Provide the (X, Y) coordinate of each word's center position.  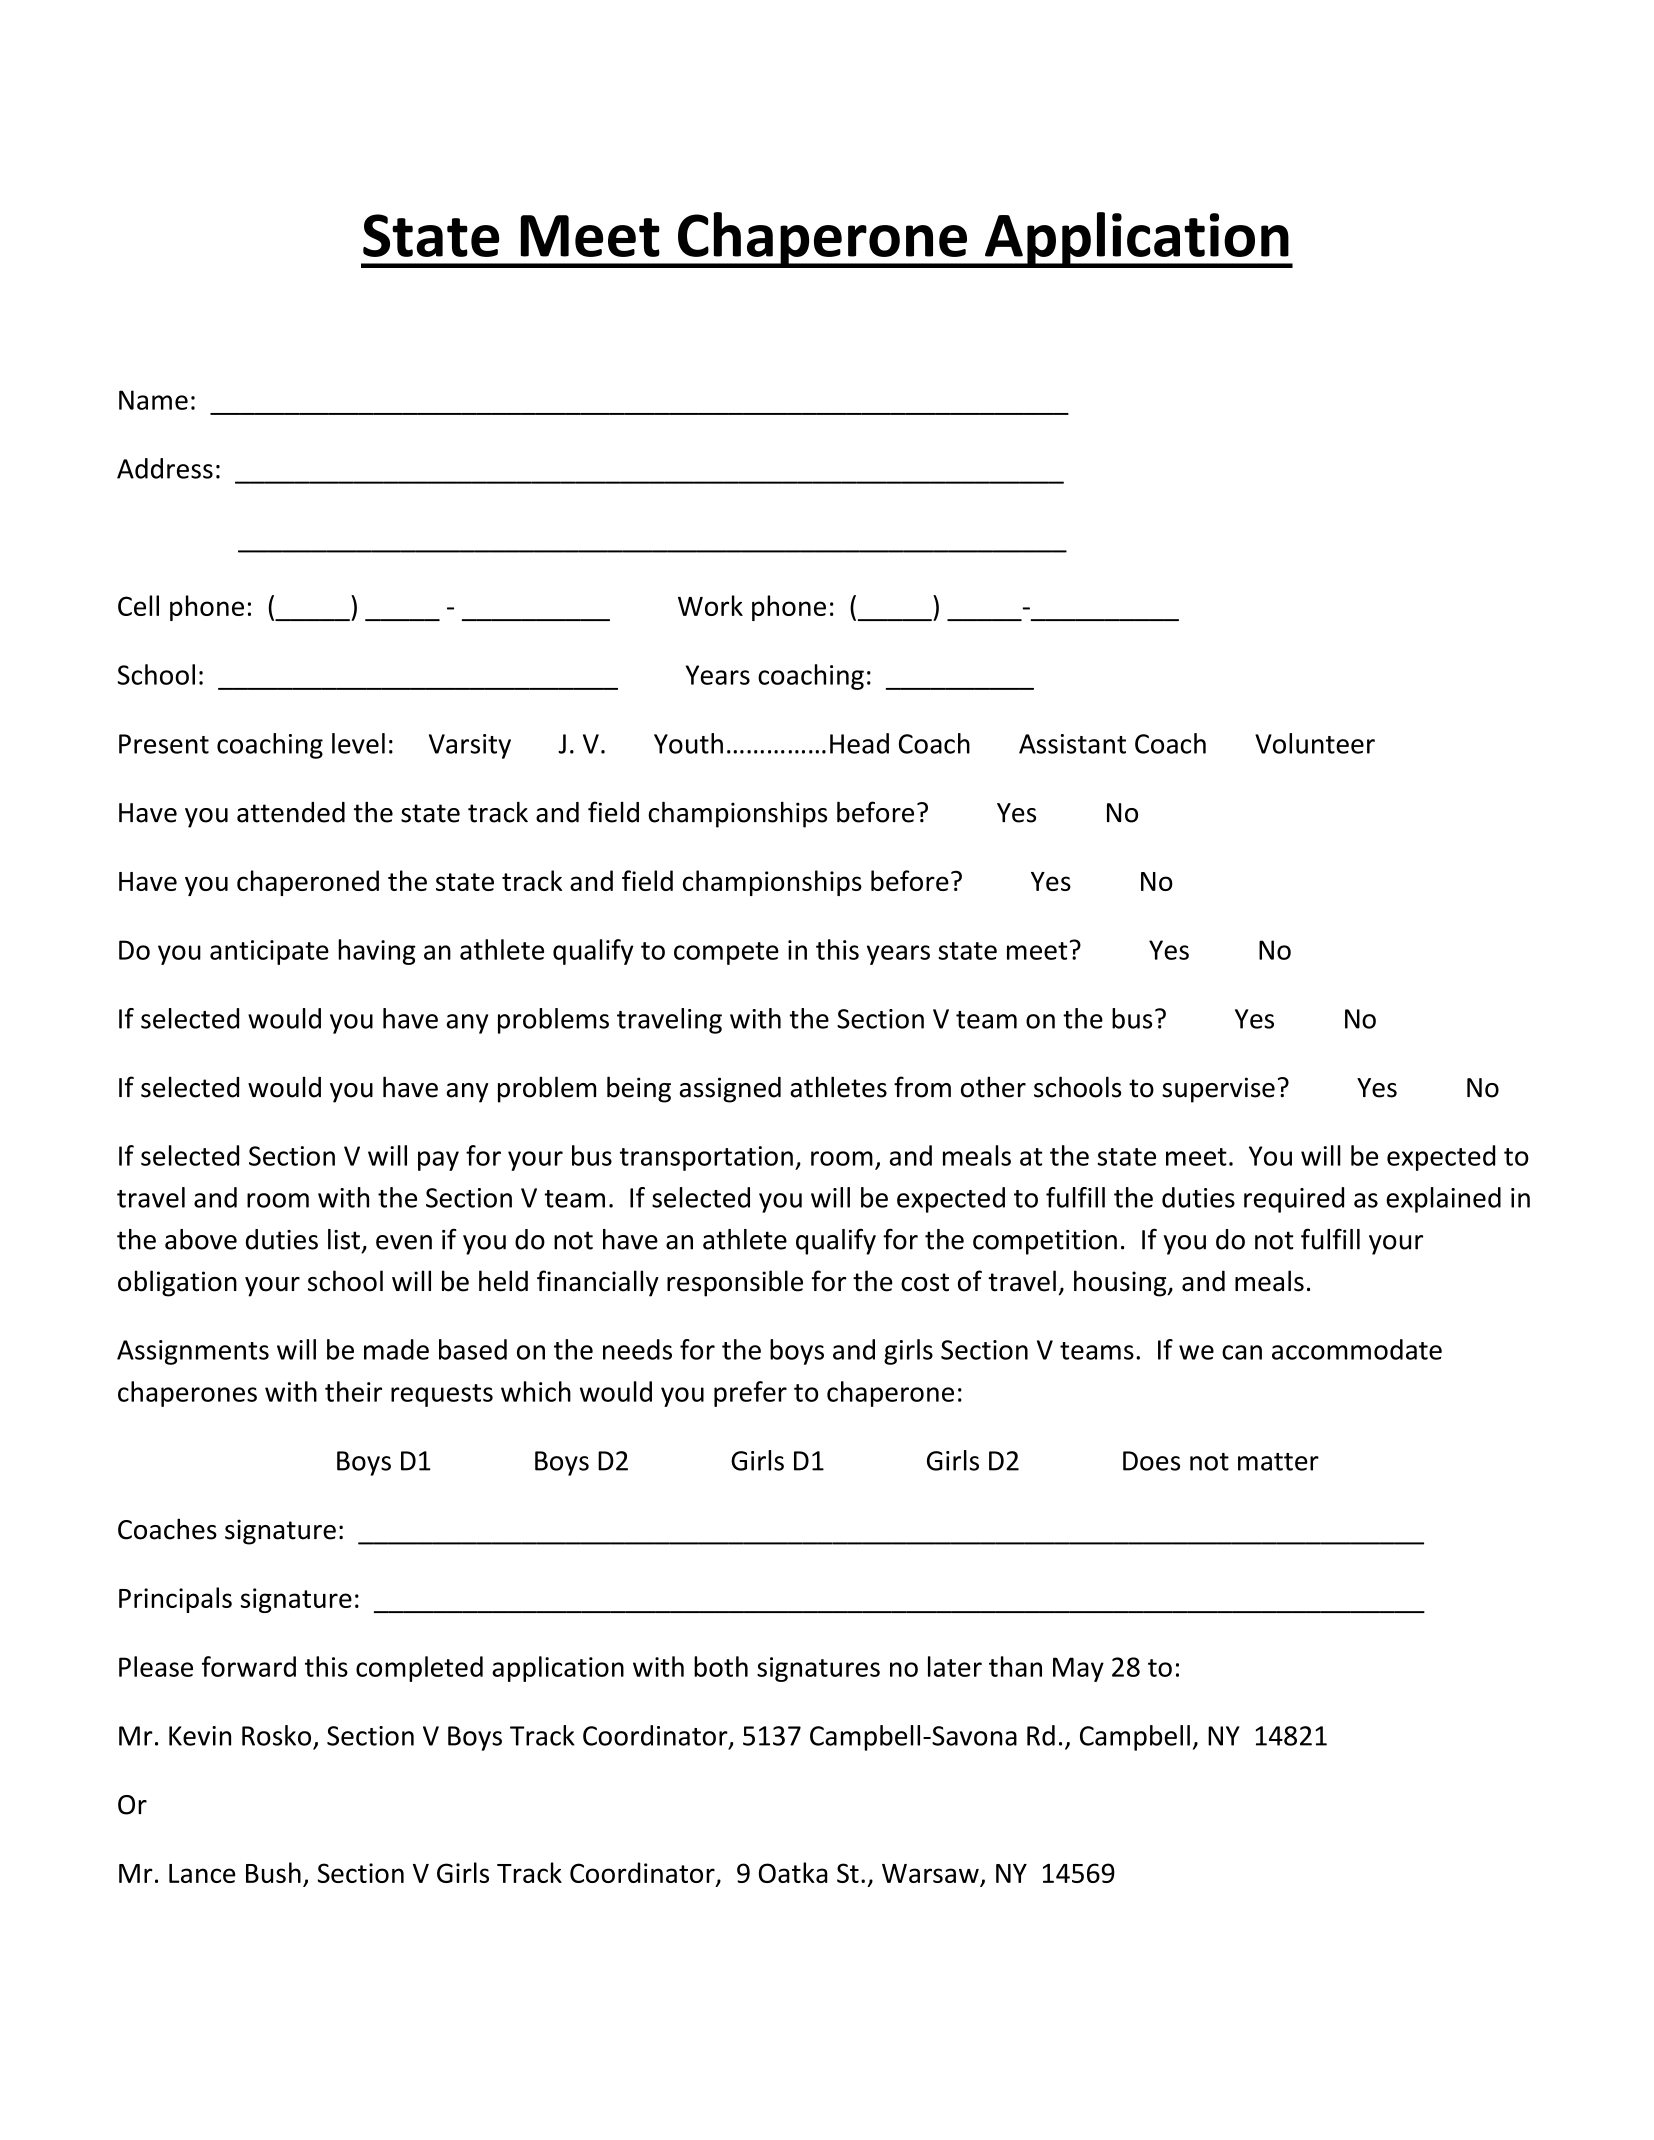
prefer (750, 1394)
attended (291, 812)
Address (165, 468)
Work (710, 605)
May (1078, 1669)
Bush (273, 1872)
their (353, 1391)
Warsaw (931, 1875)
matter (1278, 1462)
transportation (706, 1158)
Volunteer (1315, 743)
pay (438, 1161)
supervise (1218, 1090)
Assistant (1072, 744)
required (1294, 1200)
